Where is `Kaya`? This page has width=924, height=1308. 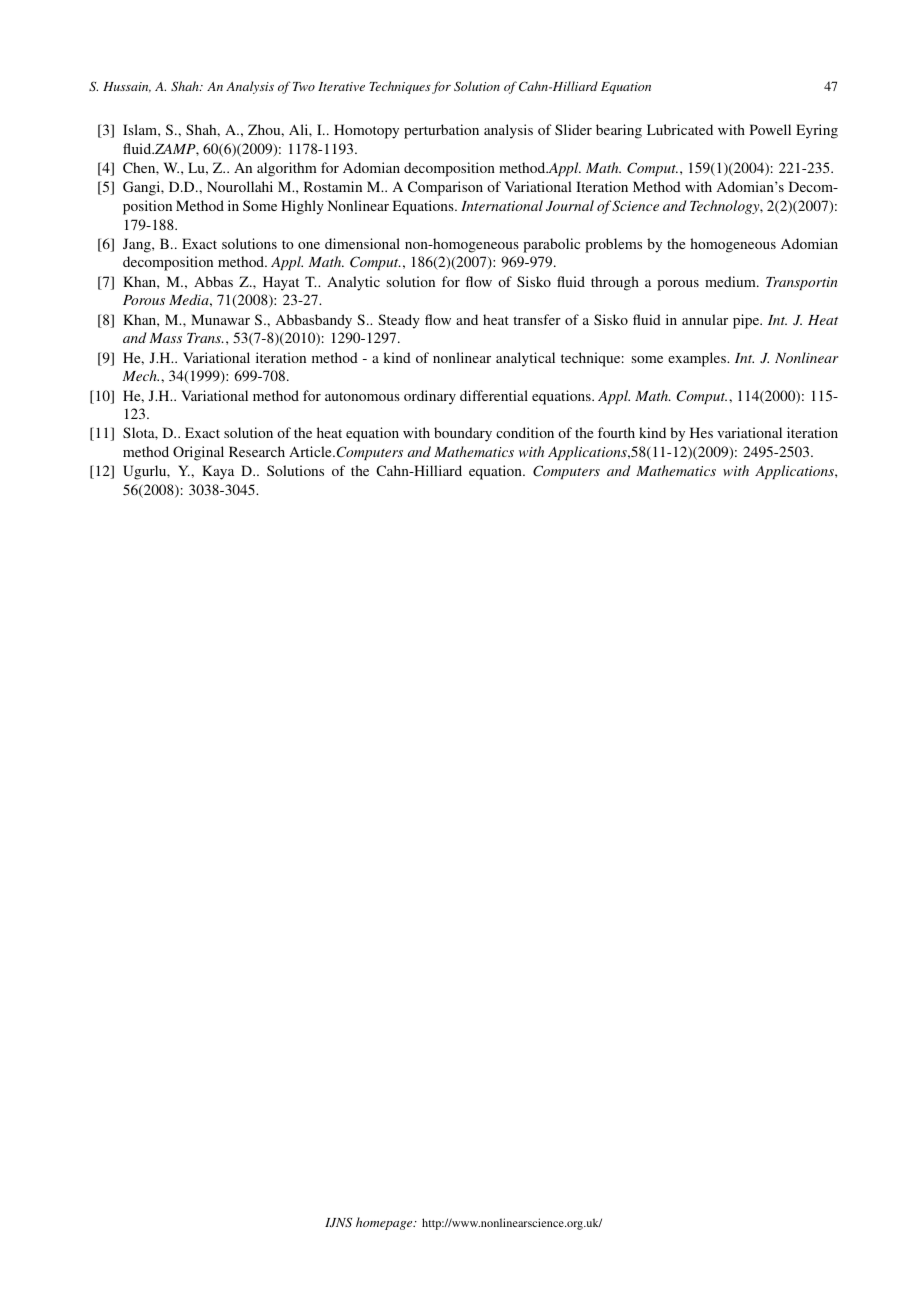 Kaya is located at coordinates (218, 472).
